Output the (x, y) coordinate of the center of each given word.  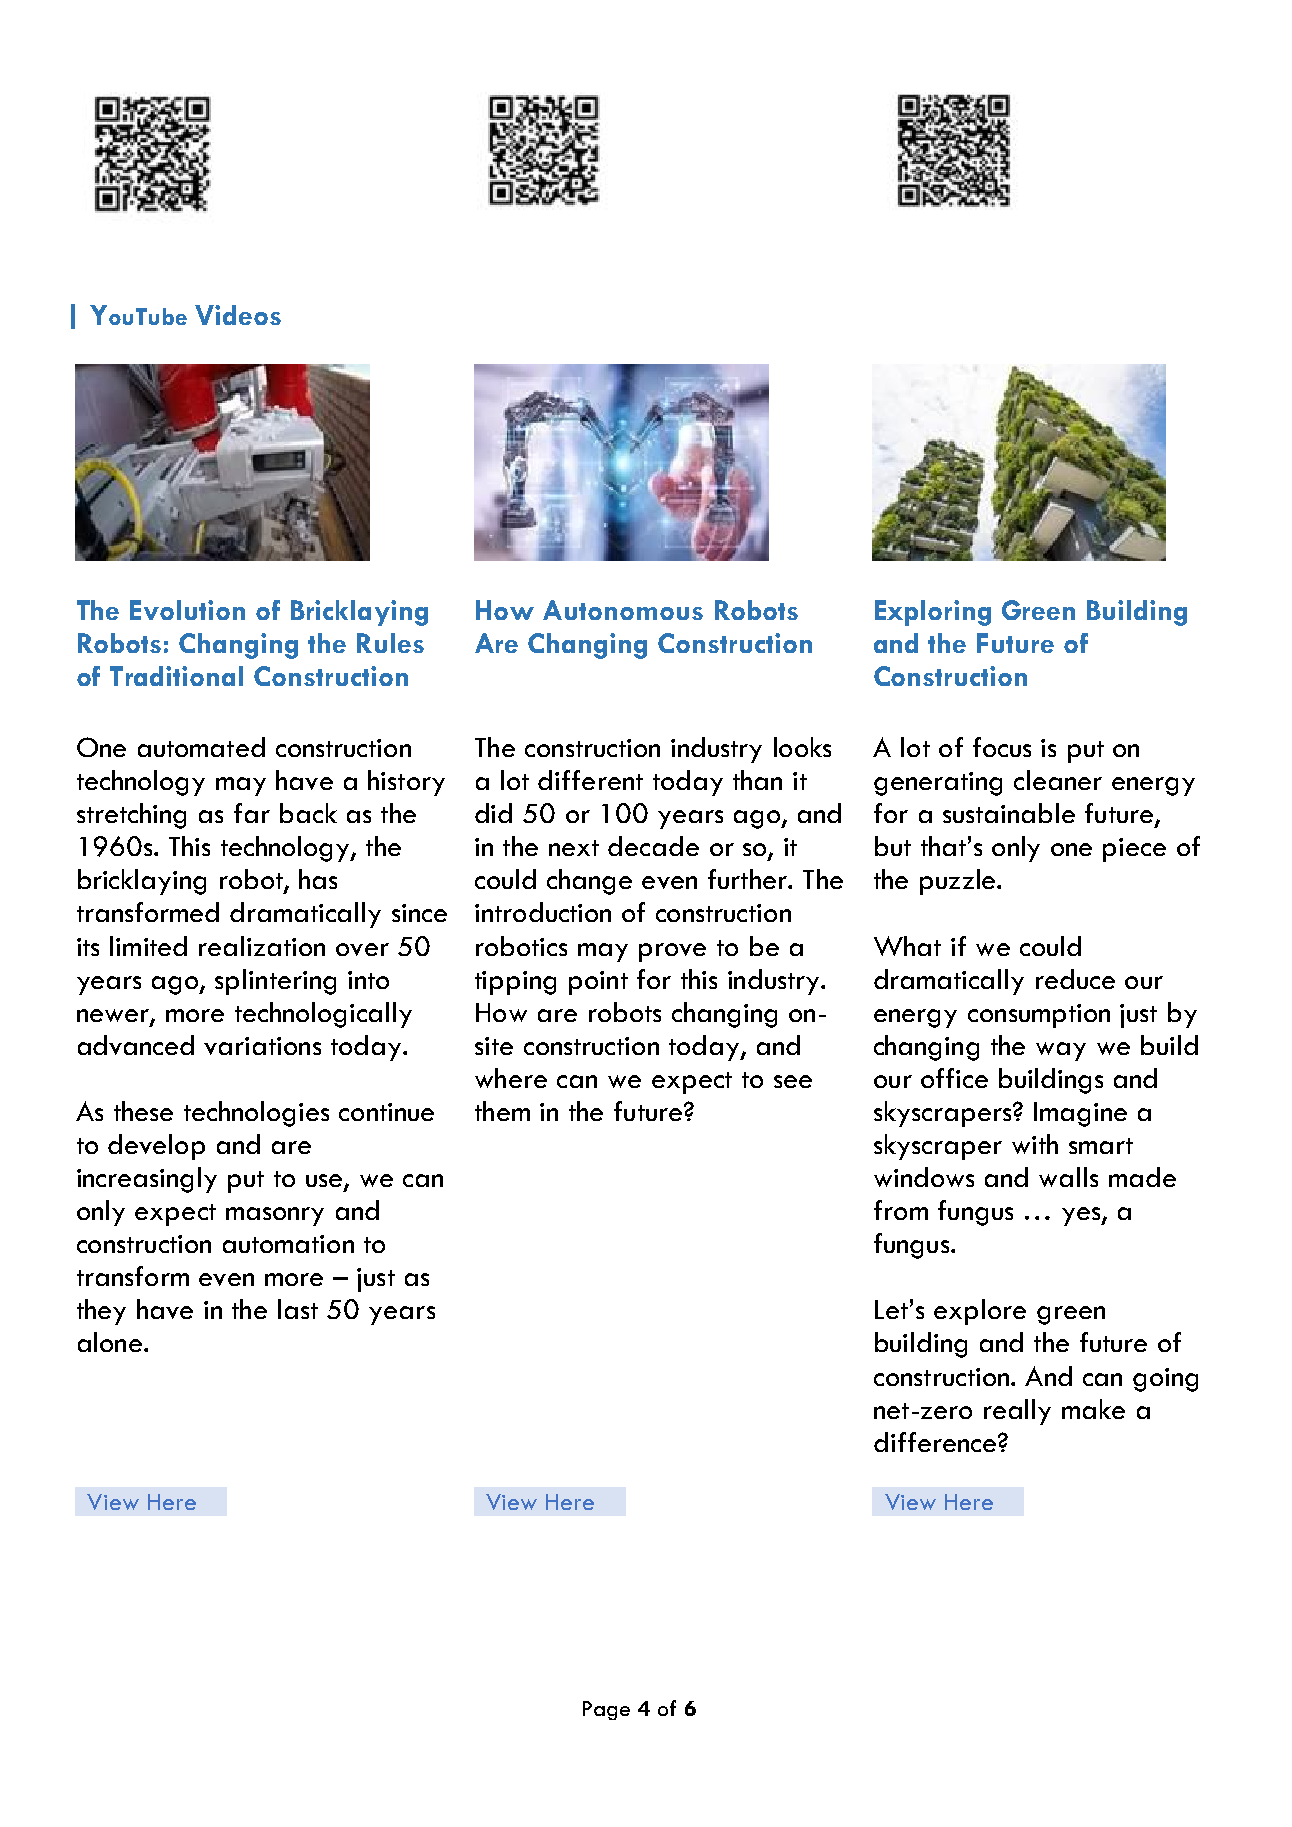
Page (606, 1710)
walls (1068, 1177)
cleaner (1058, 780)
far (252, 813)
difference (936, 1442)
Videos (238, 315)
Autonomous (623, 610)
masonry (275, 1216)
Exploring (933, 613)
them (502, 1111)
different (590, 780)
